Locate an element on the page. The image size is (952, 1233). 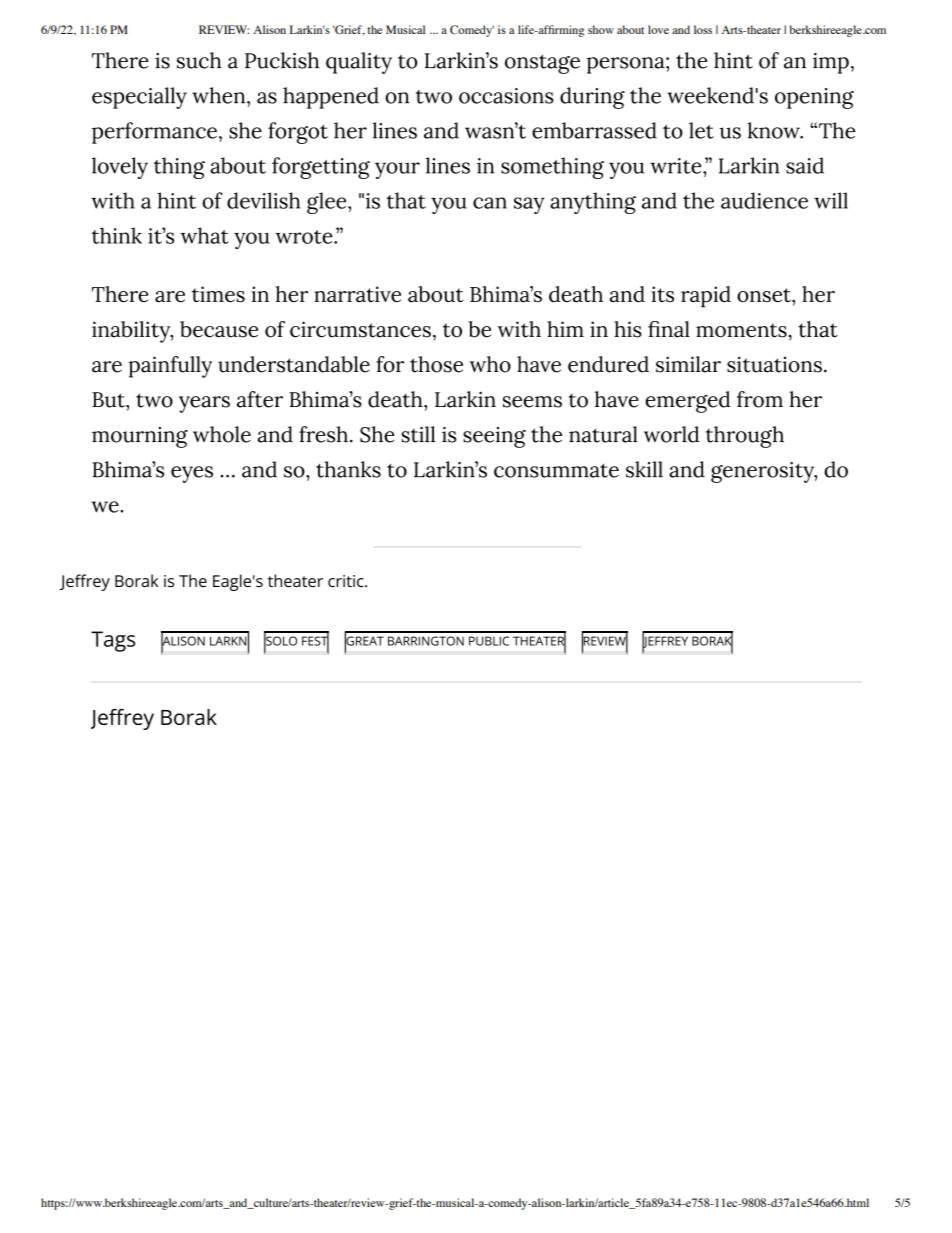
onstage is located at coordinates (542, 64).
